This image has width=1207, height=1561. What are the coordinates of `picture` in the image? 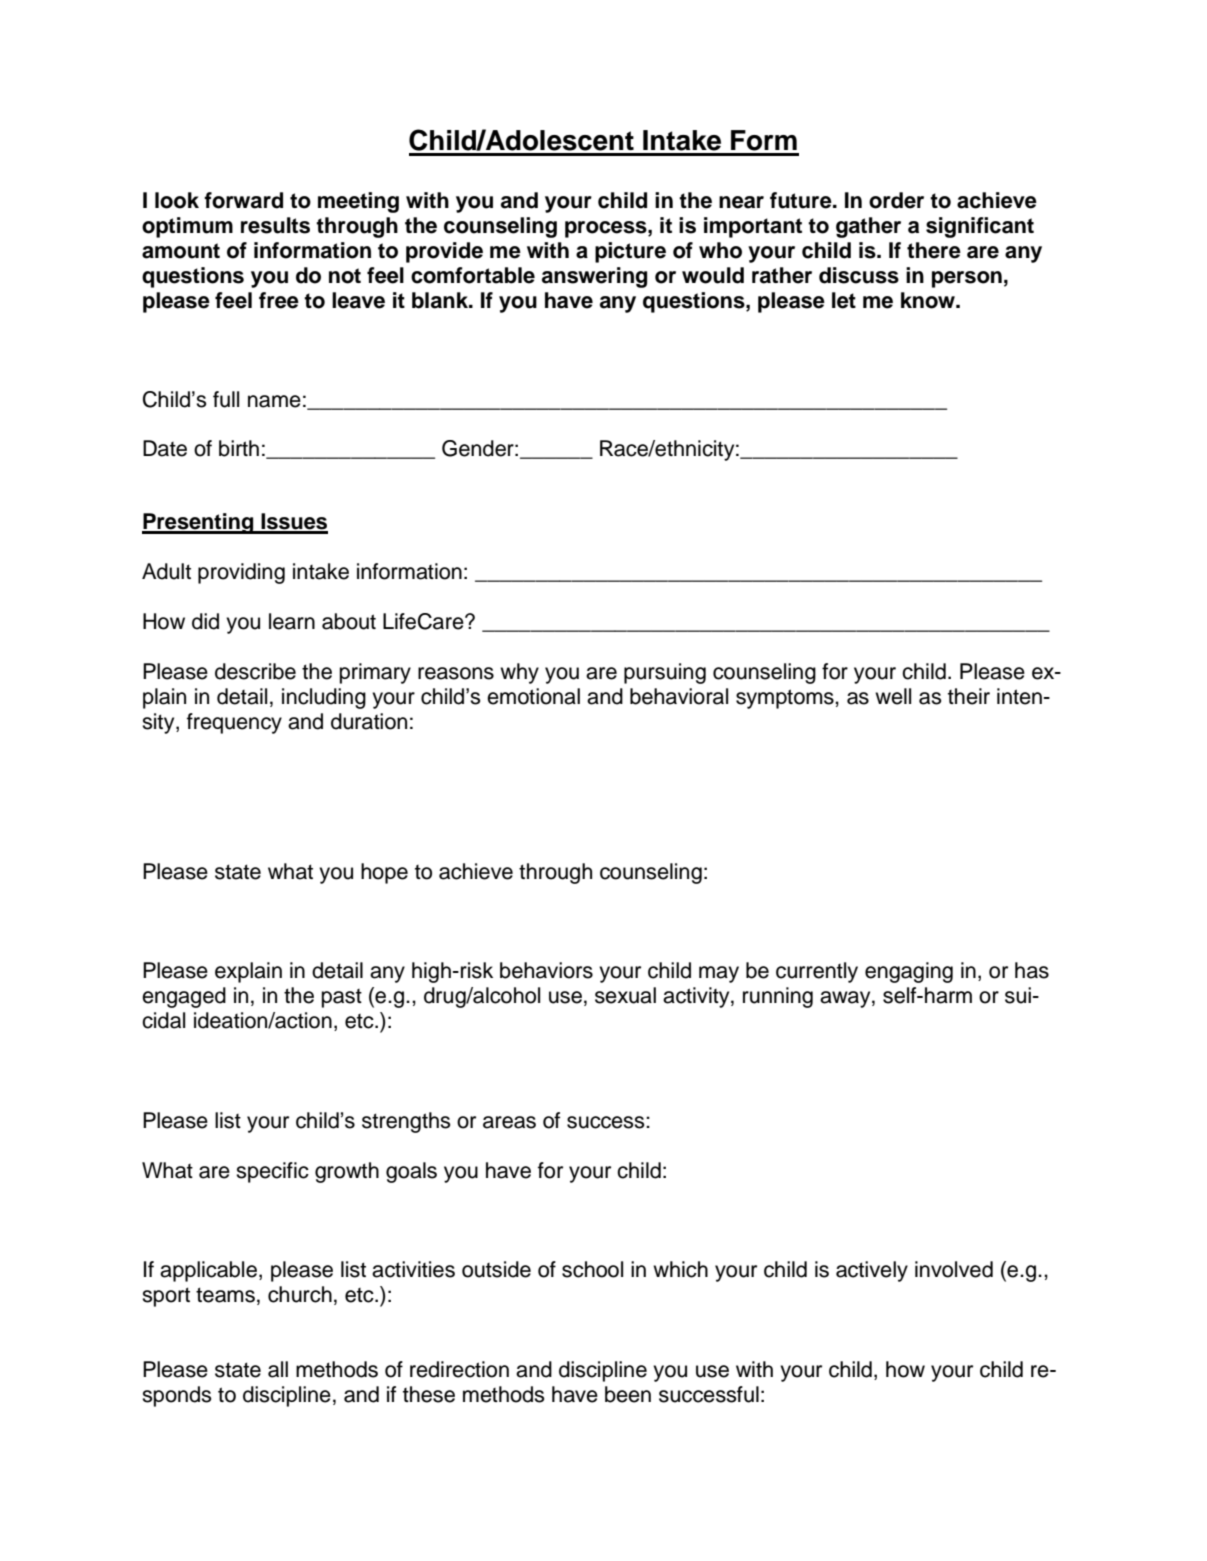 It's located at (630, 252).
